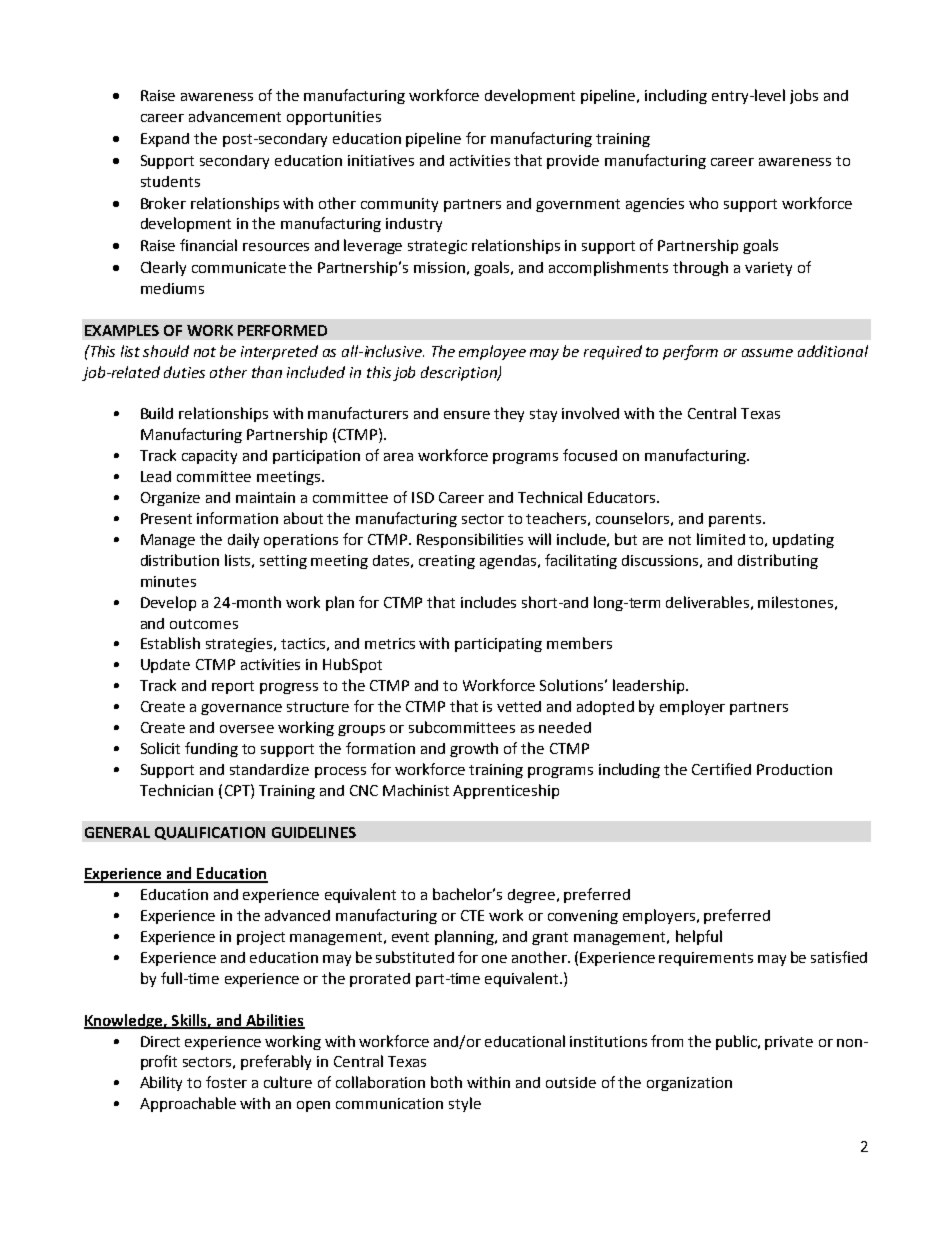 This screenshot has width=952, height=1233. I want to click on outcomes, so click(204, 624).
